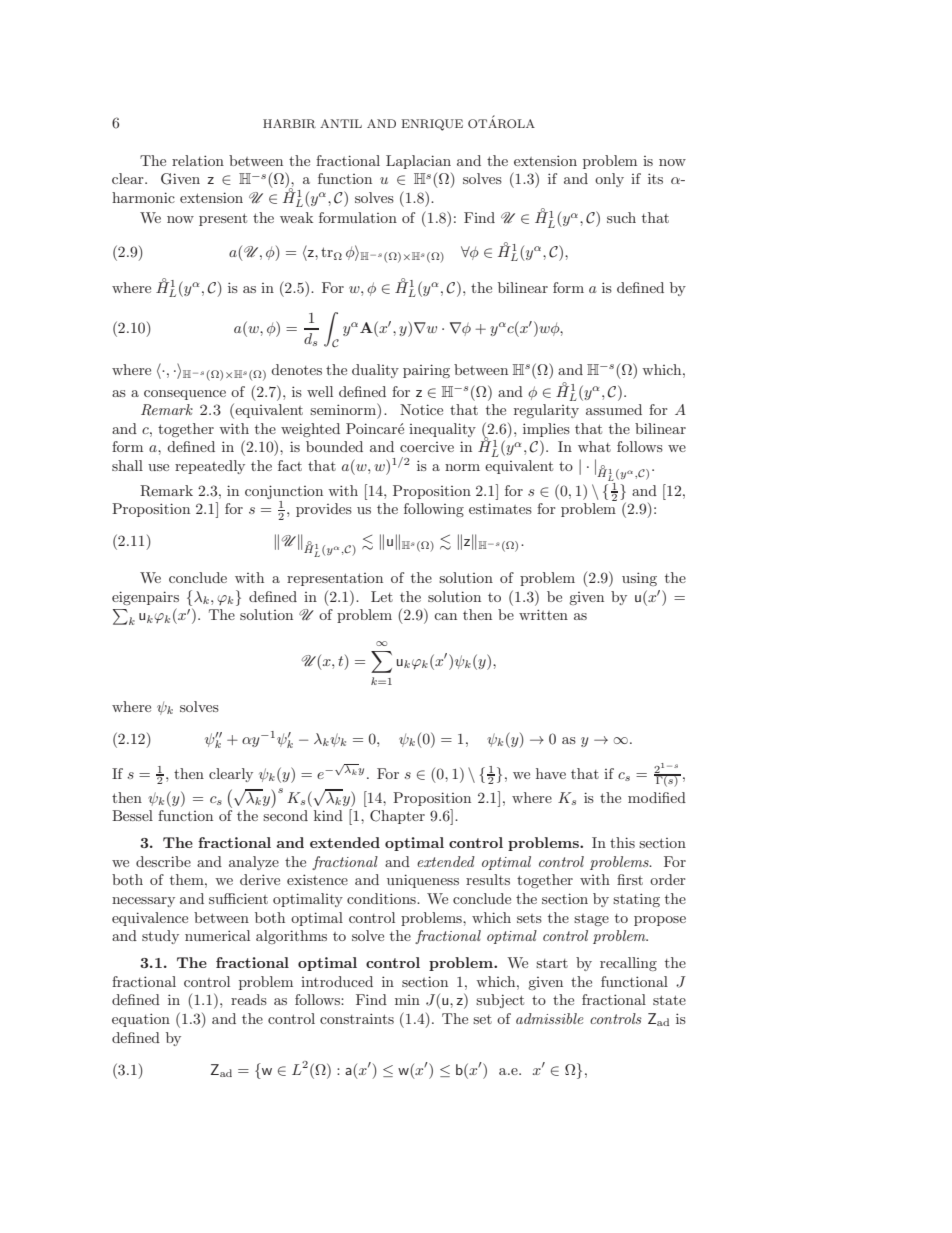  I want to click on Chapter, so click(397, 817).
